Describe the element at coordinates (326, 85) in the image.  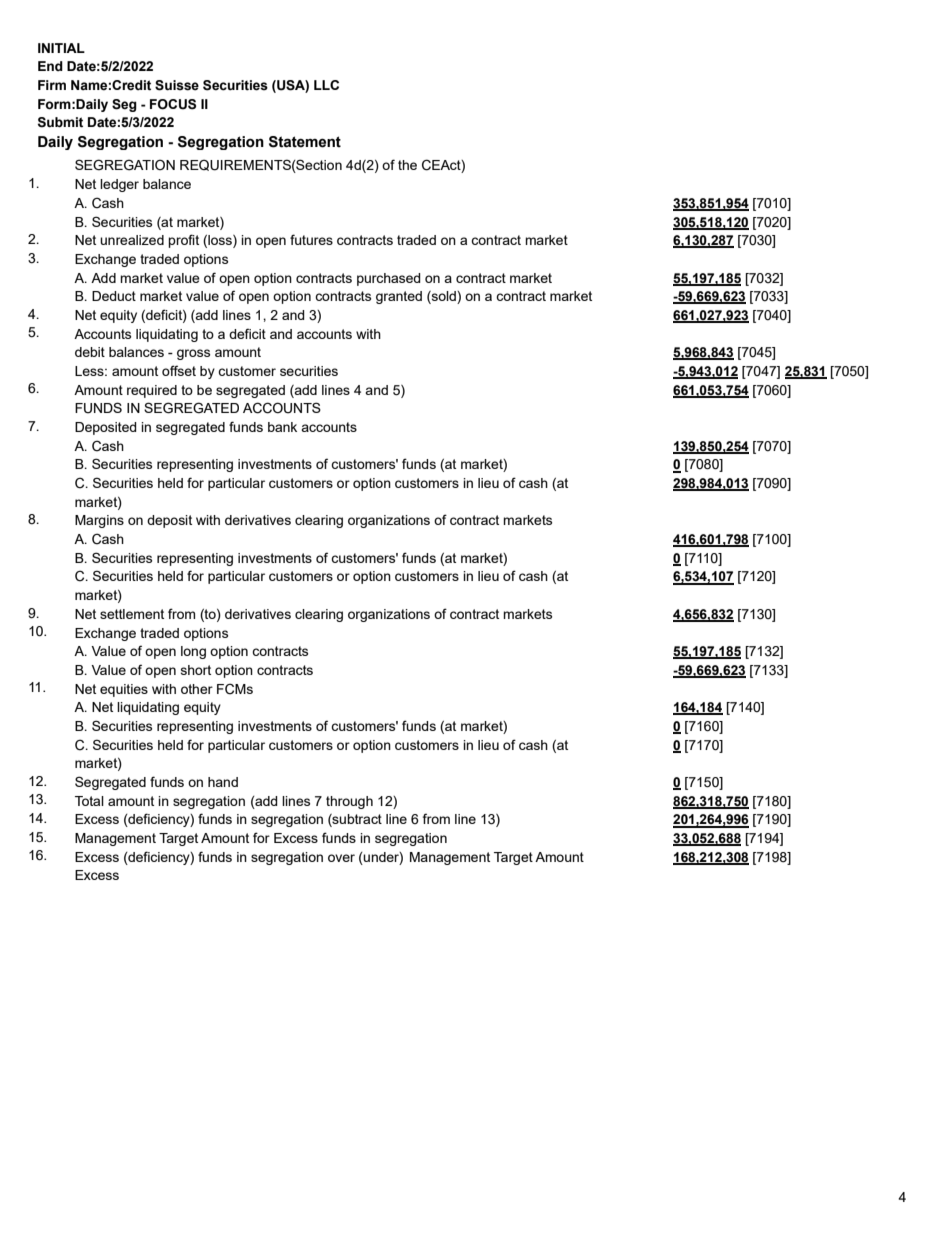
I see `LLC` at that location.
